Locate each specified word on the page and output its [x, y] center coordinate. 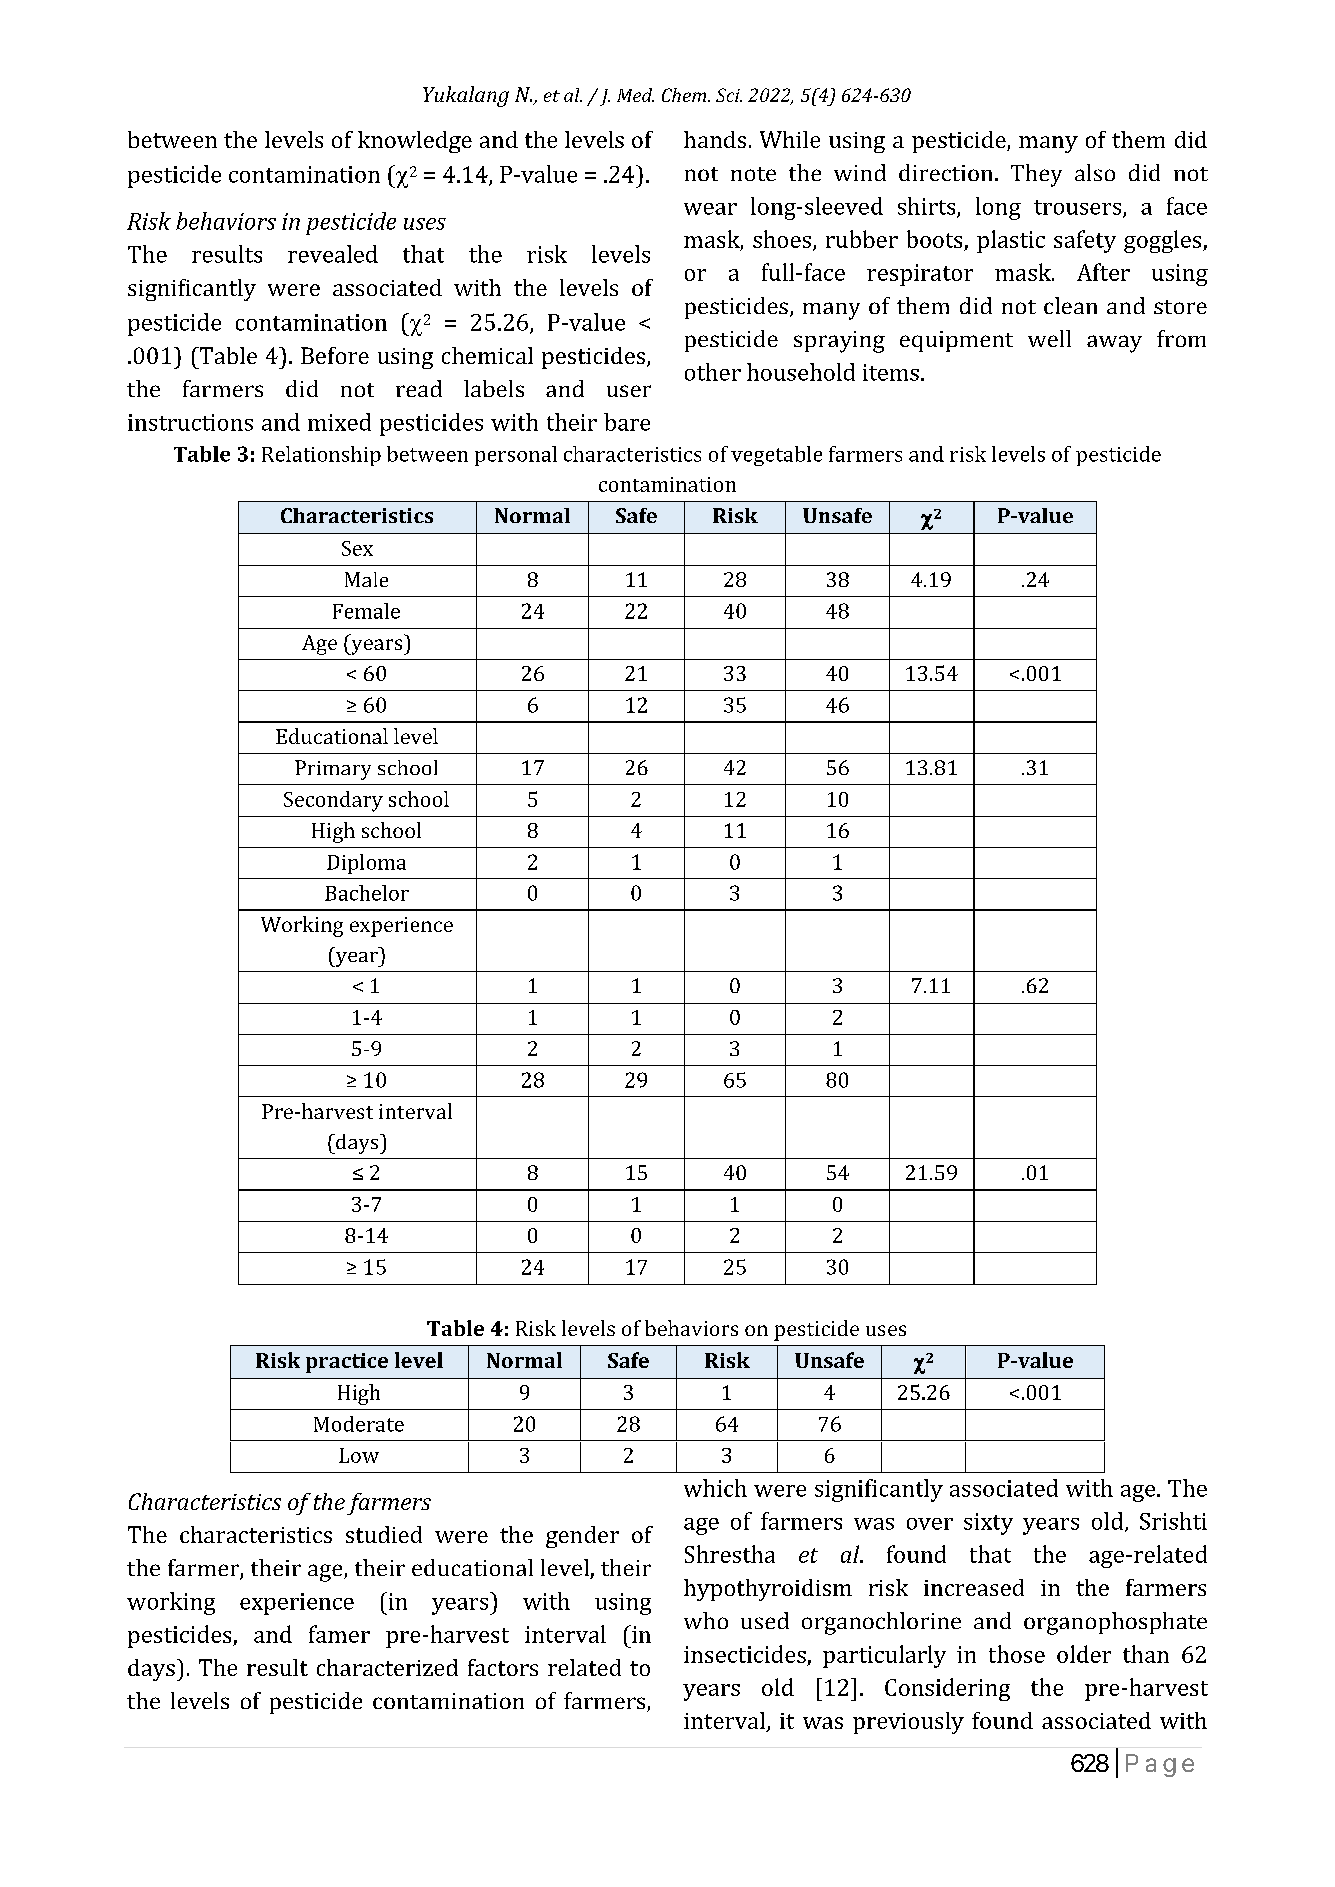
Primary [333, 770]
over [930, 1524]
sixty [988, 1524]
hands [715, 139]
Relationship [321, 456]
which [715, 1488]
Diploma [366, 864]
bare [627, 422]
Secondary [333, 801]
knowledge [415, 142]
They [1036, 175]
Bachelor [367, 893]
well [1049, 338]
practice [347, 1363]
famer [339, 1634]
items [891, 372]
